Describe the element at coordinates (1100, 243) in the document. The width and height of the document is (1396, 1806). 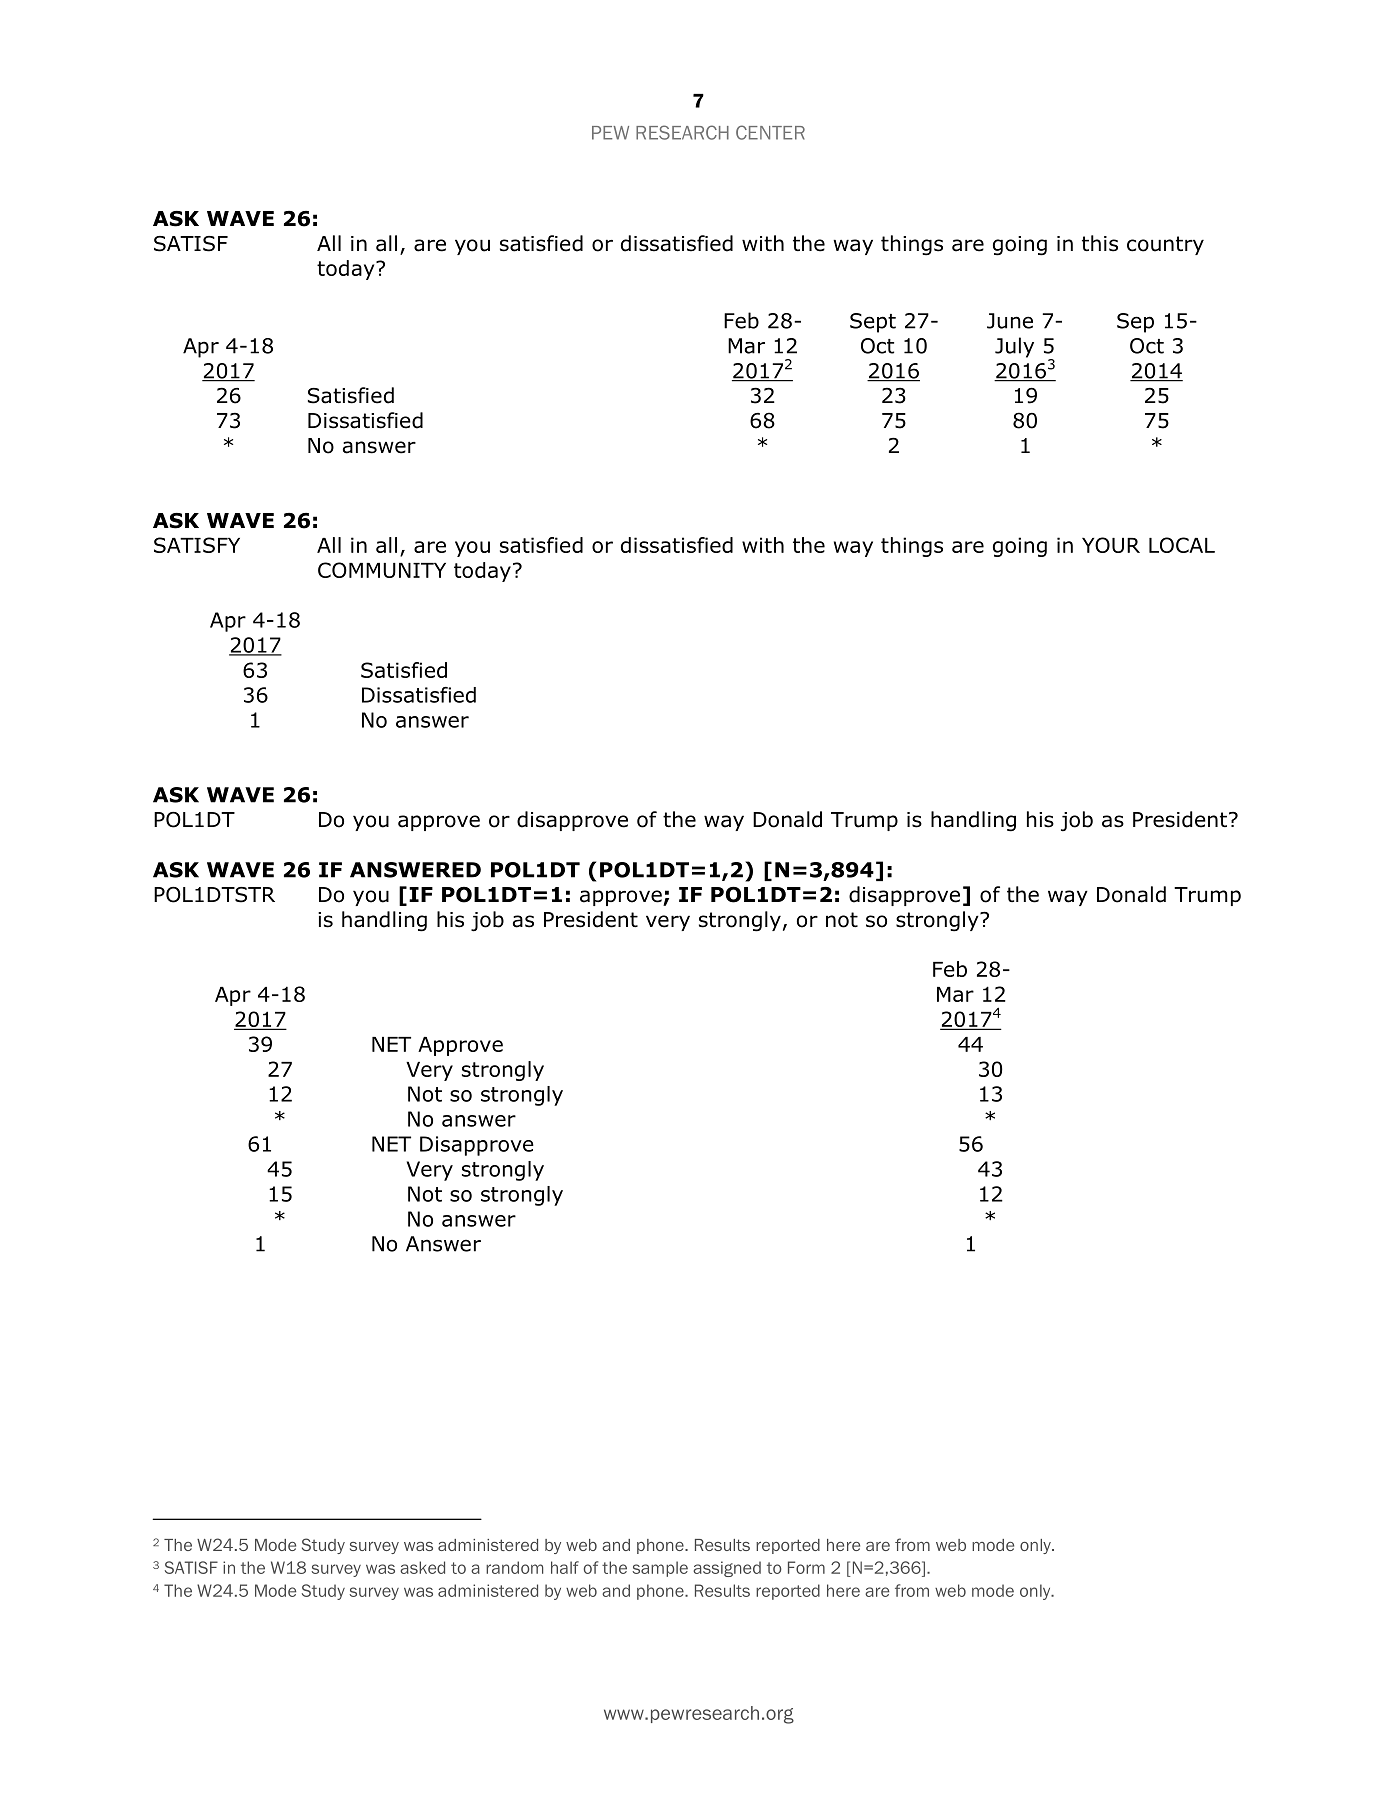
I see `this` at that location.
